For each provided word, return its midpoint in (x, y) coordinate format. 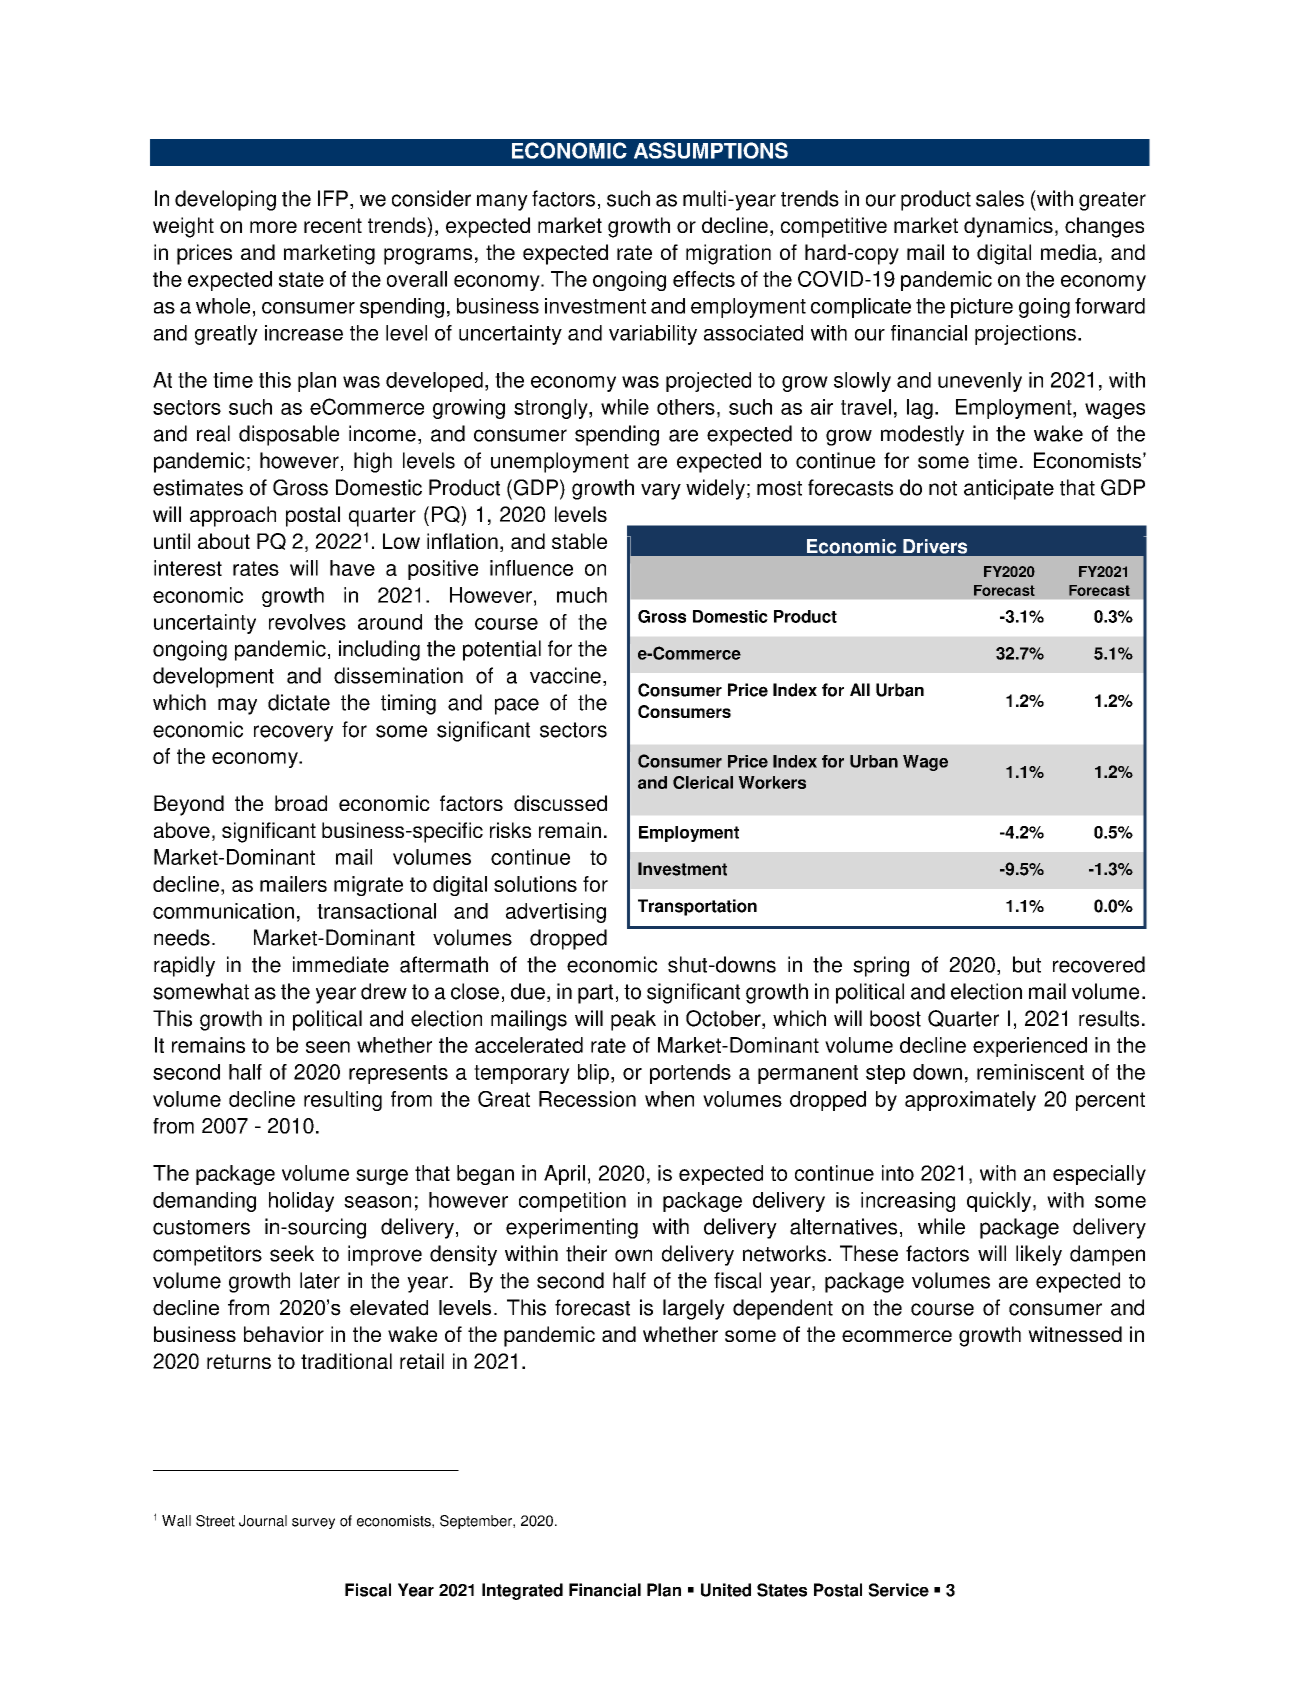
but (1027, 964)
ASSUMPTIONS (711, 150)
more (273, 227)
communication (223, 911)
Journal (263, 1521)
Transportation (697, 907)
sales (1000, 198)
